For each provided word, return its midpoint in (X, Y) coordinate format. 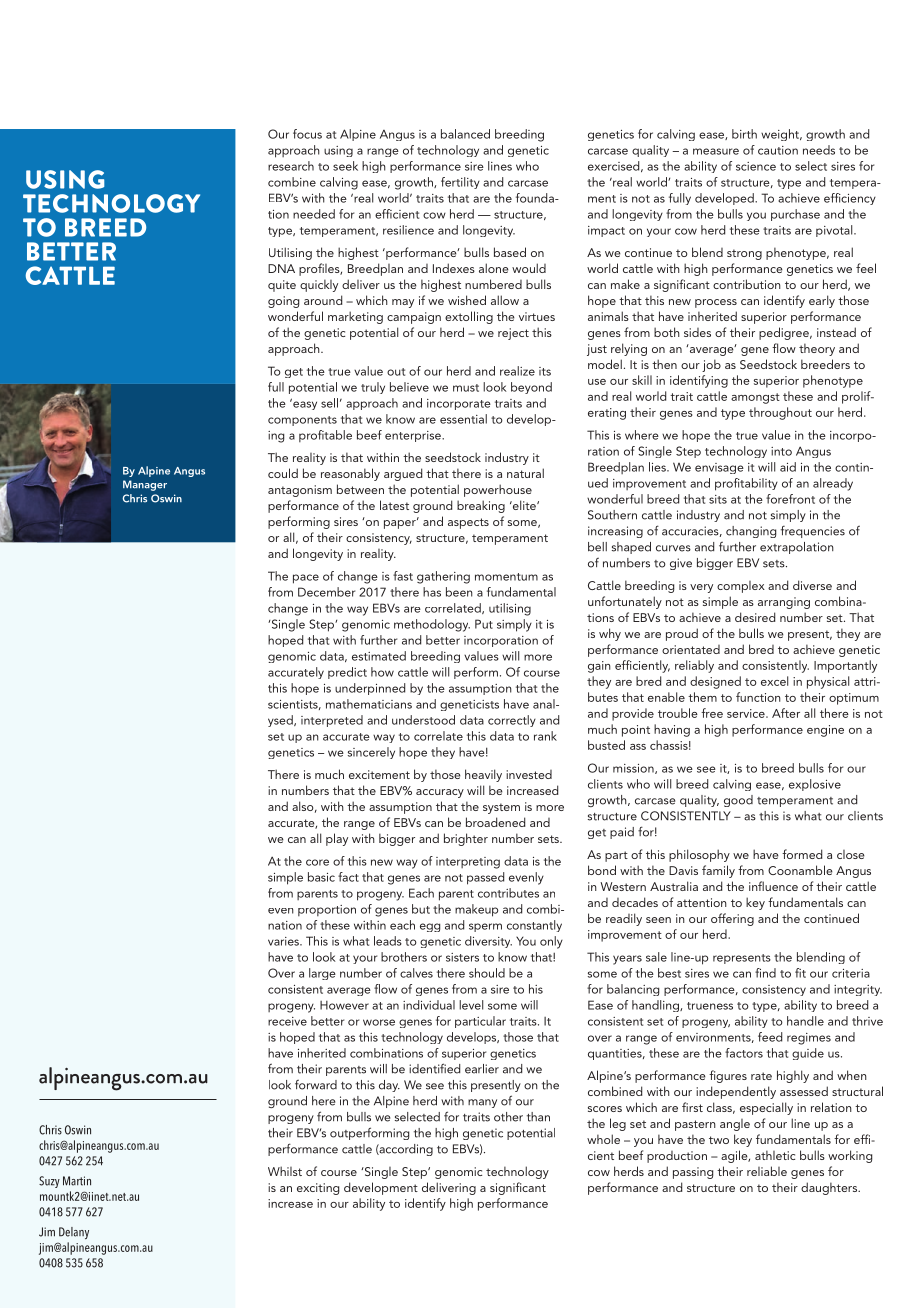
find (765, 973)
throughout (780, 413)
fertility (460, 183)
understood (423, 720)
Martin (77, 1181)
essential (463, 419)
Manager (145, 485)
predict (347, 673)
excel (774, 681)
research (291, 166)
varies (284, 941)
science (756, 166)
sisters (462, 957)
